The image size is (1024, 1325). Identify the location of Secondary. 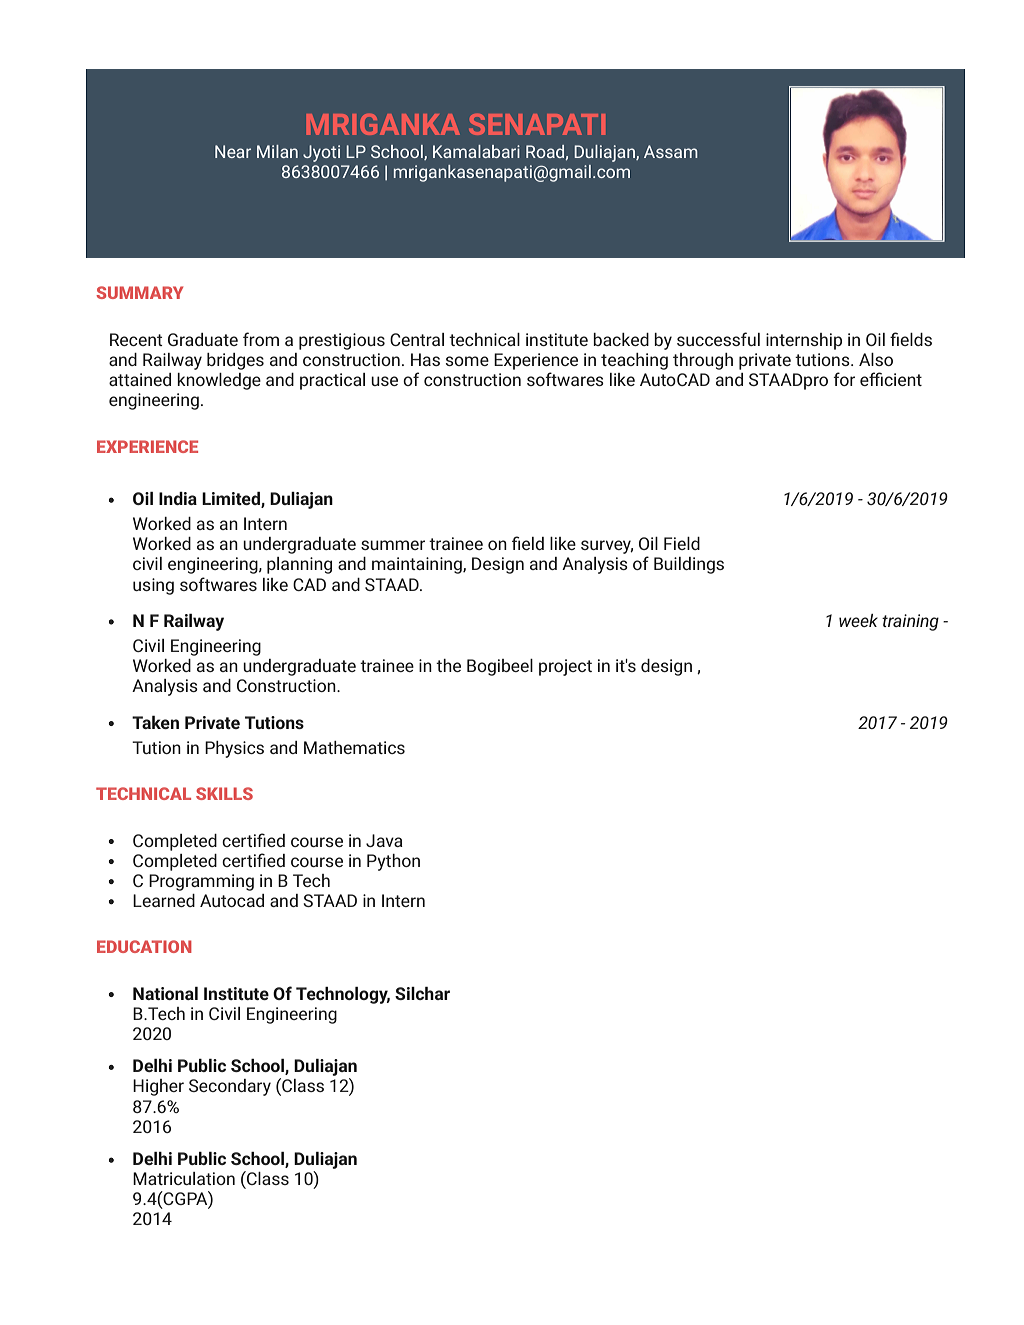
(230, 1087).
